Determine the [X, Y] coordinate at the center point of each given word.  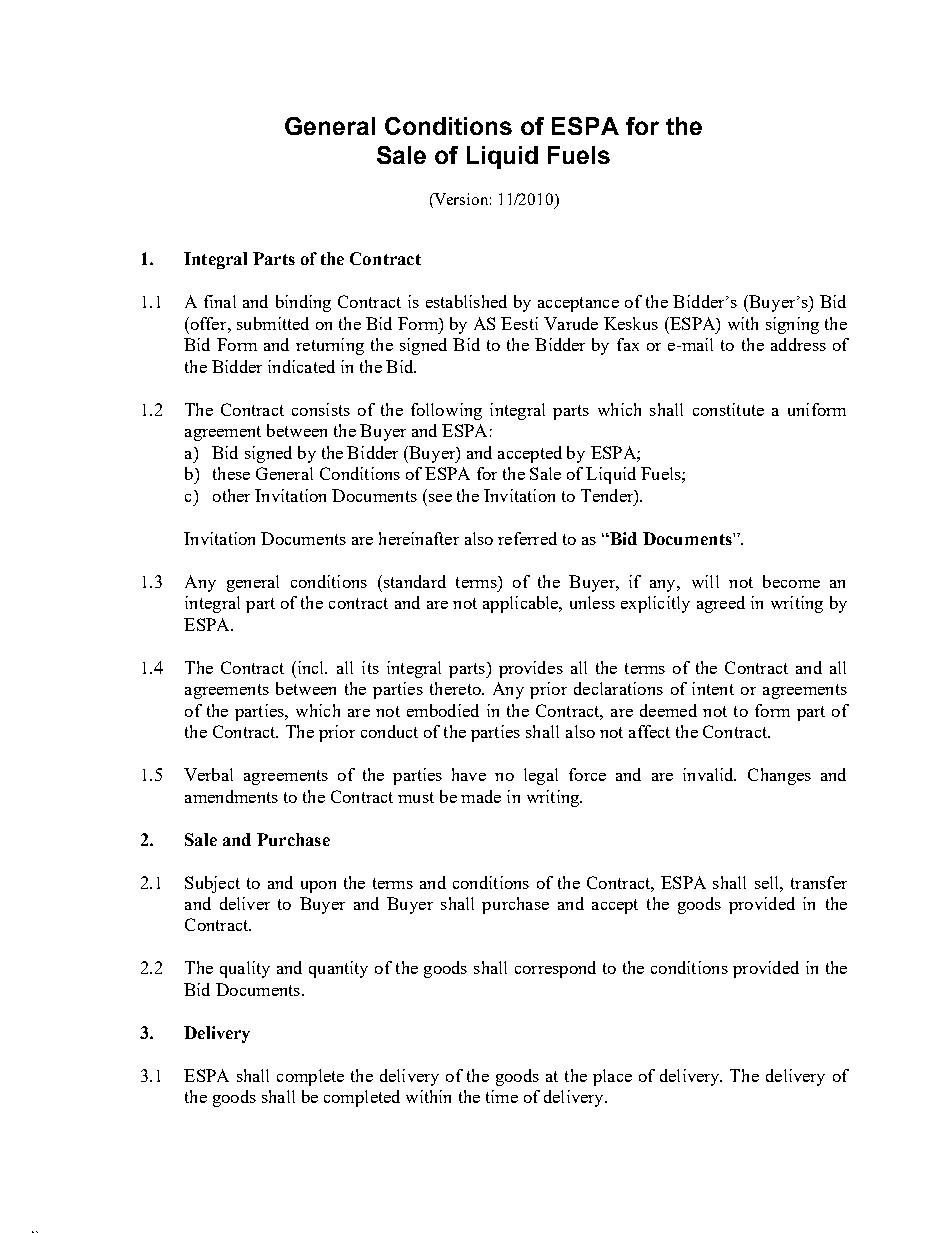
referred [527, 538]
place [612, 1077]
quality [245, 969]
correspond [555, 969]
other [231, 495]
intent [713, 688]
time [502, 1096]
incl [311, 667]
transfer [819, 882]
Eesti [519, 323]
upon [318, 887]
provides [531, 669]
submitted [273, 323]
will [705, 581]
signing [792, 325]
